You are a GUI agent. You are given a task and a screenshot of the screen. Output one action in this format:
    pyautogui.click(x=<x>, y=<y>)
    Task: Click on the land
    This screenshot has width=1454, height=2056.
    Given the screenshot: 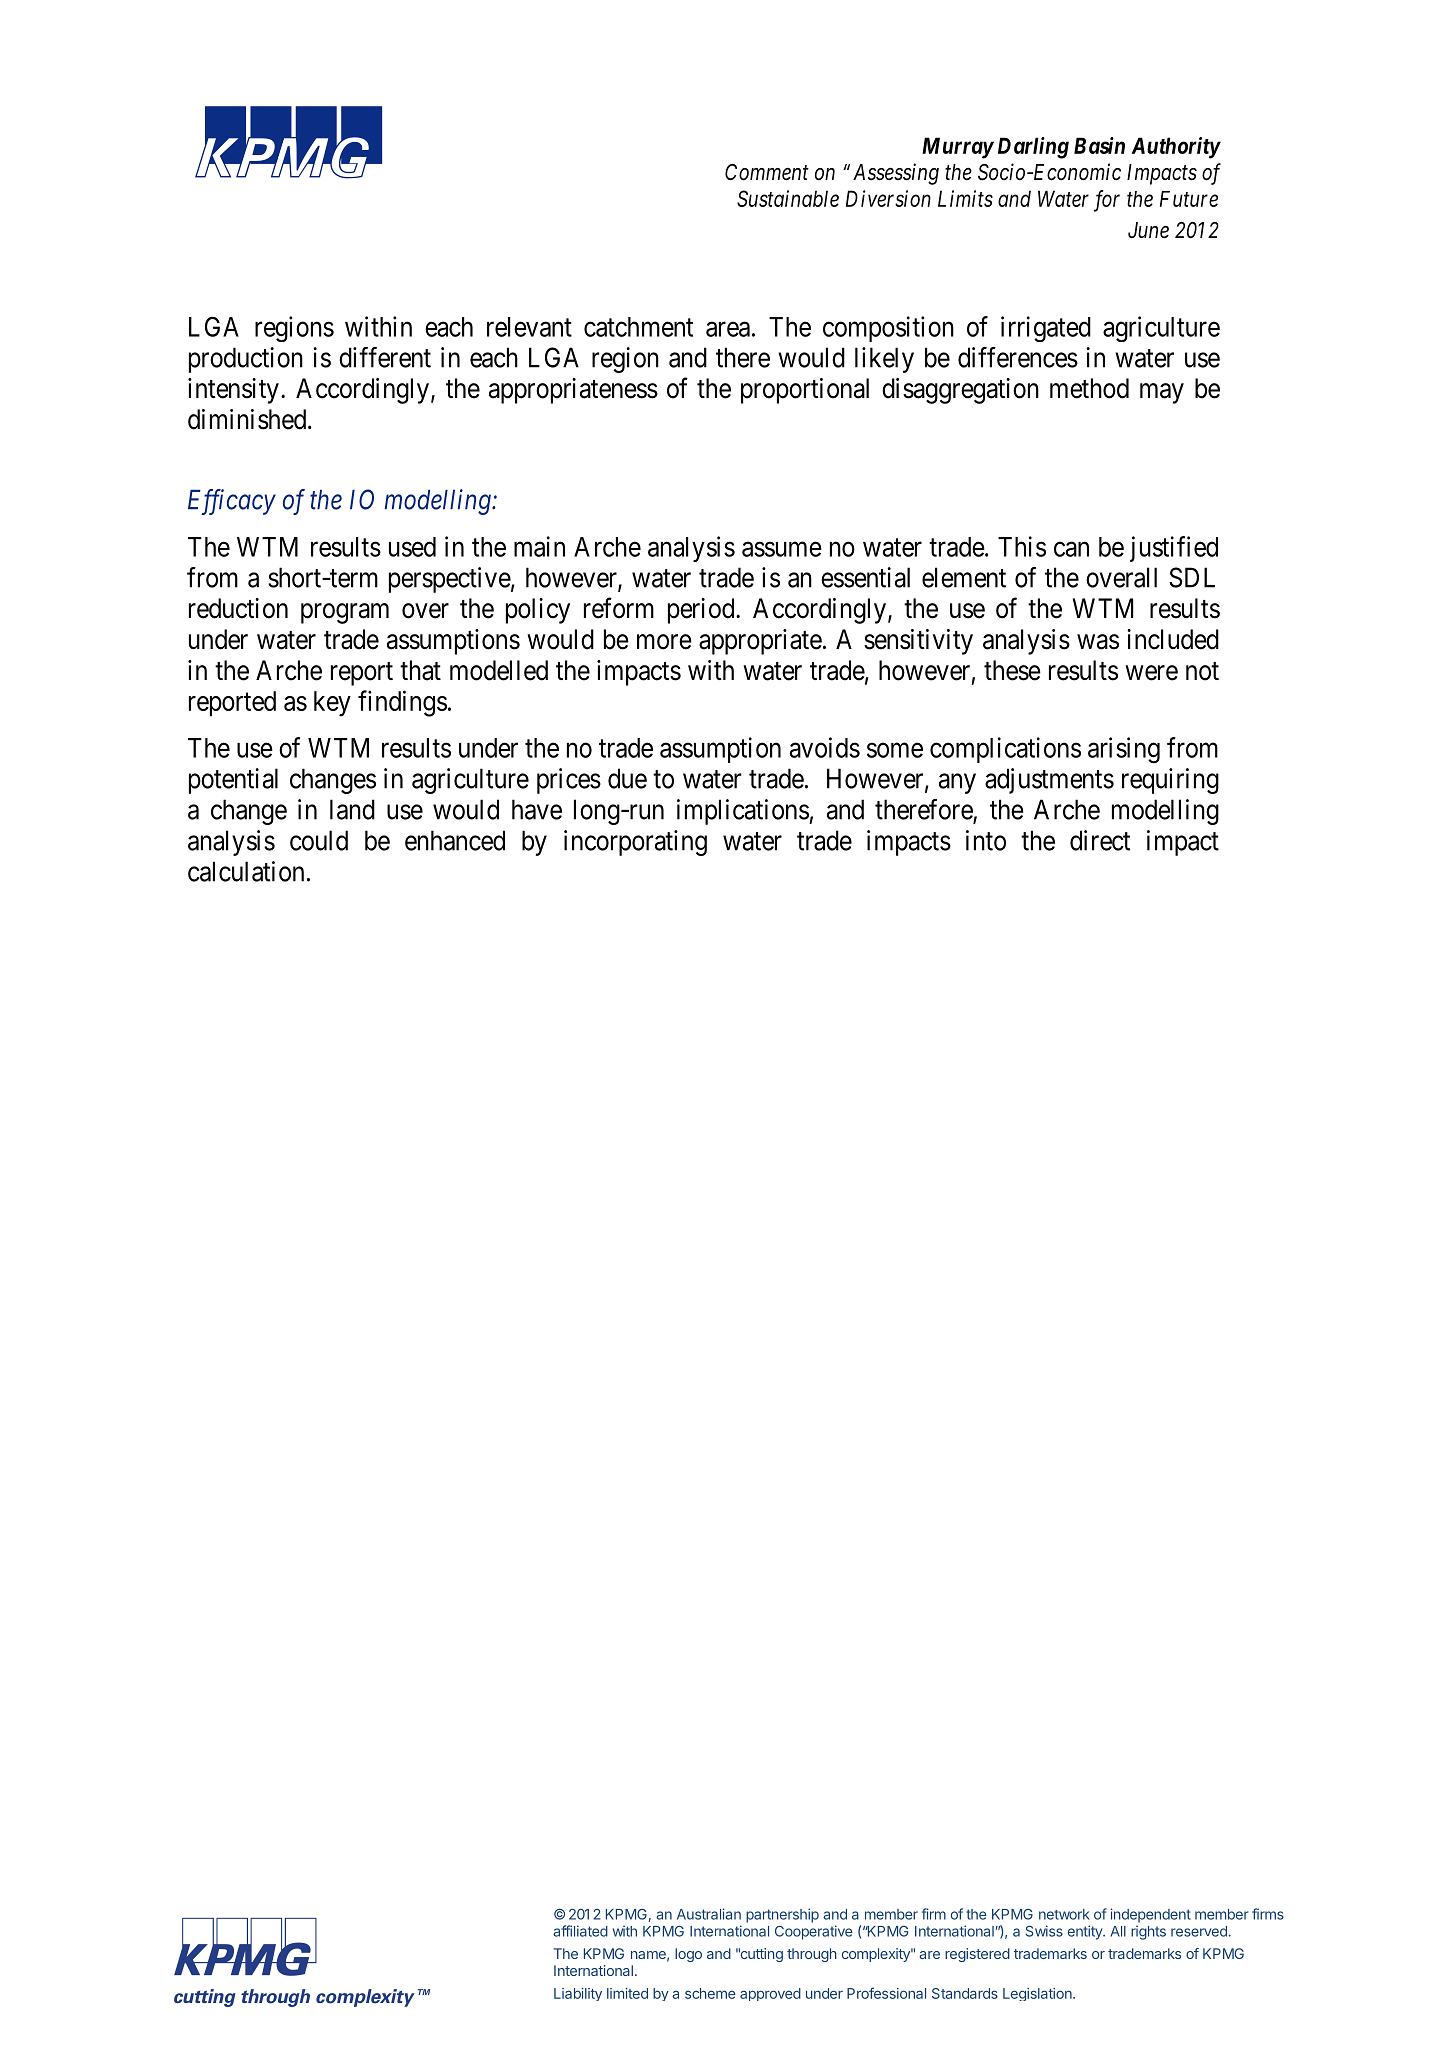 What is the action you would take?
    pyautogui.click(x=352, y=809)
